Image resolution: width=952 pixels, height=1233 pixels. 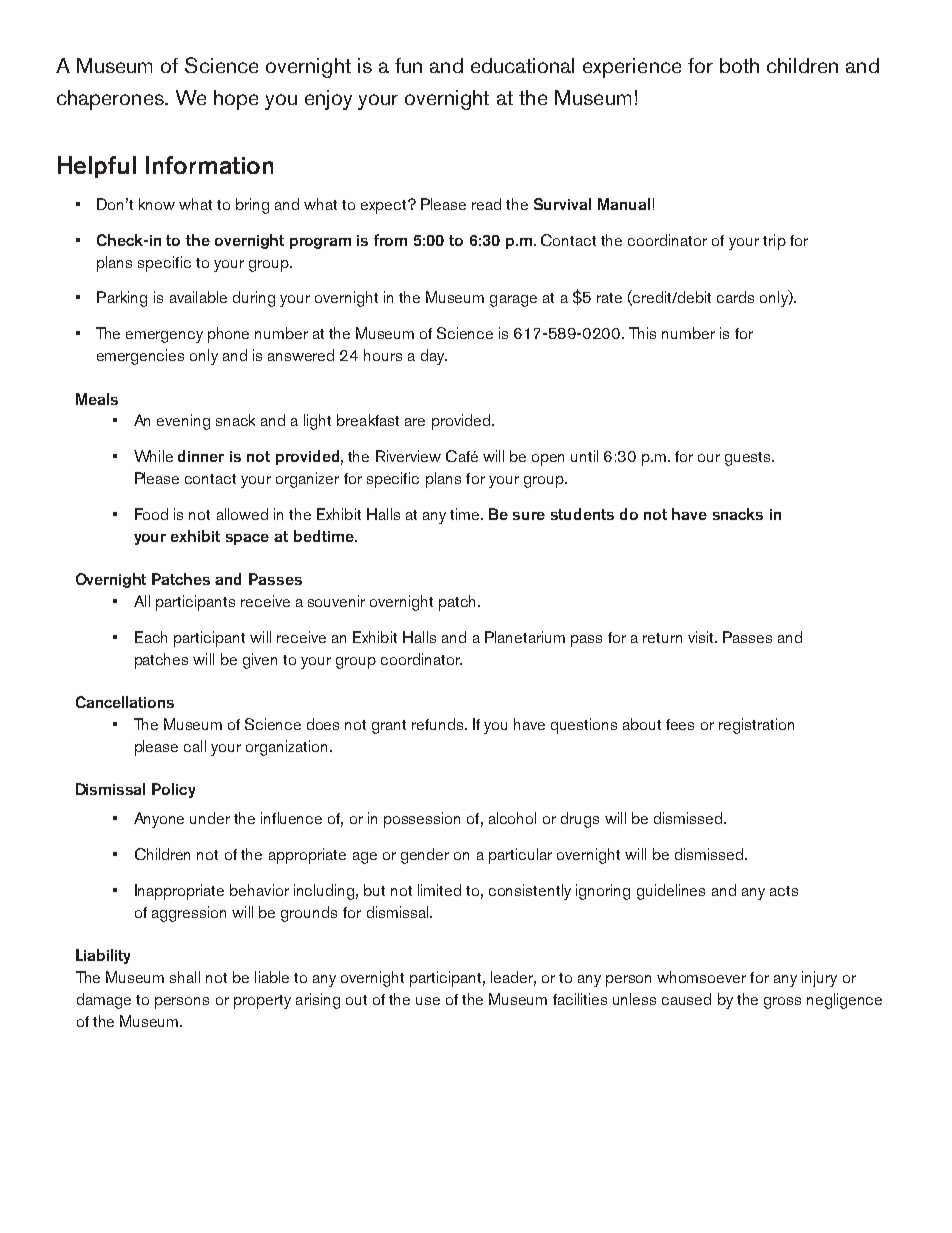 What do you see at coordinates (522, 65) in the page?
I see `educational` at bounding box center [522, 65].
